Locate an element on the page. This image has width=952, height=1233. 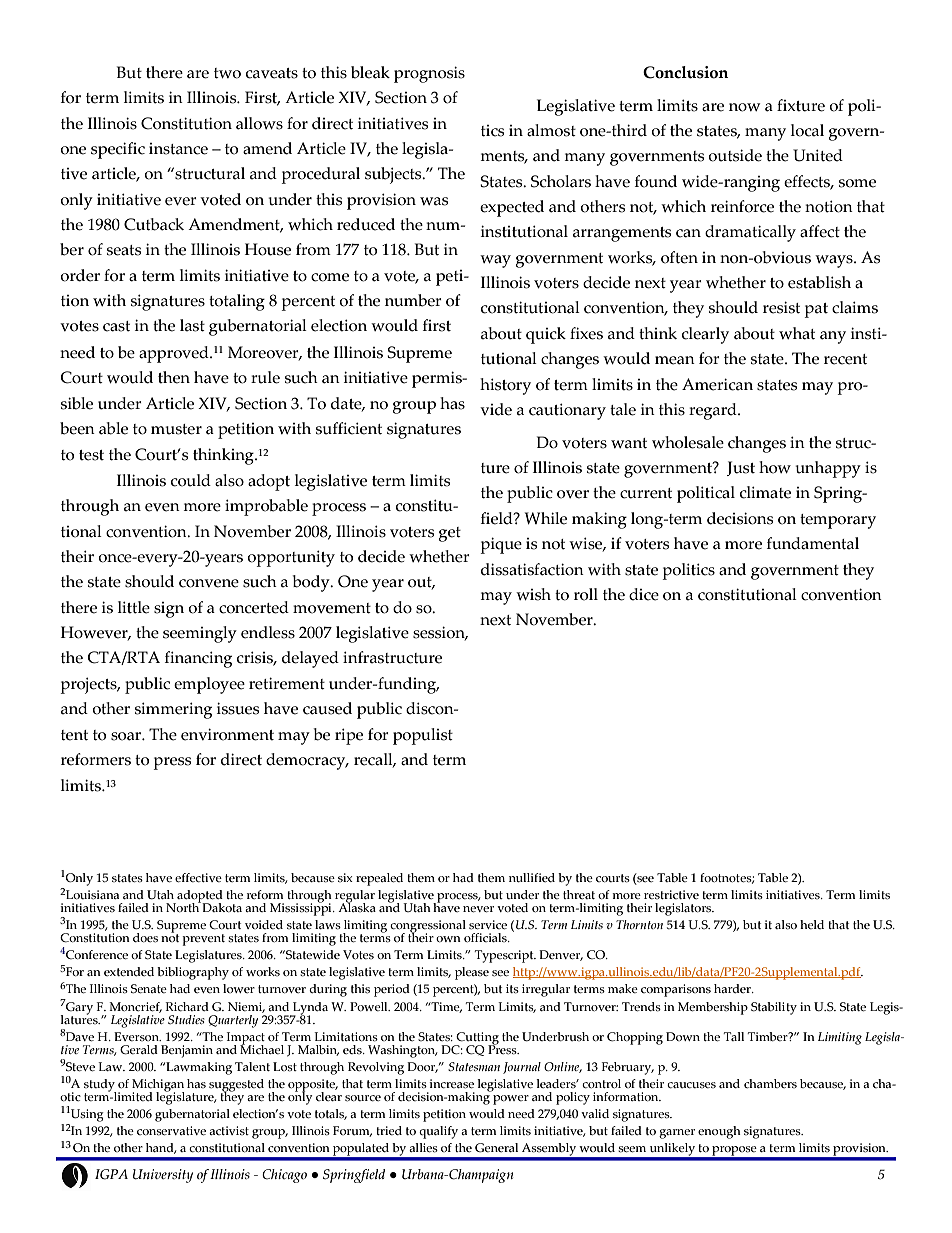
prognosis is located at coordinates (429, 74).
